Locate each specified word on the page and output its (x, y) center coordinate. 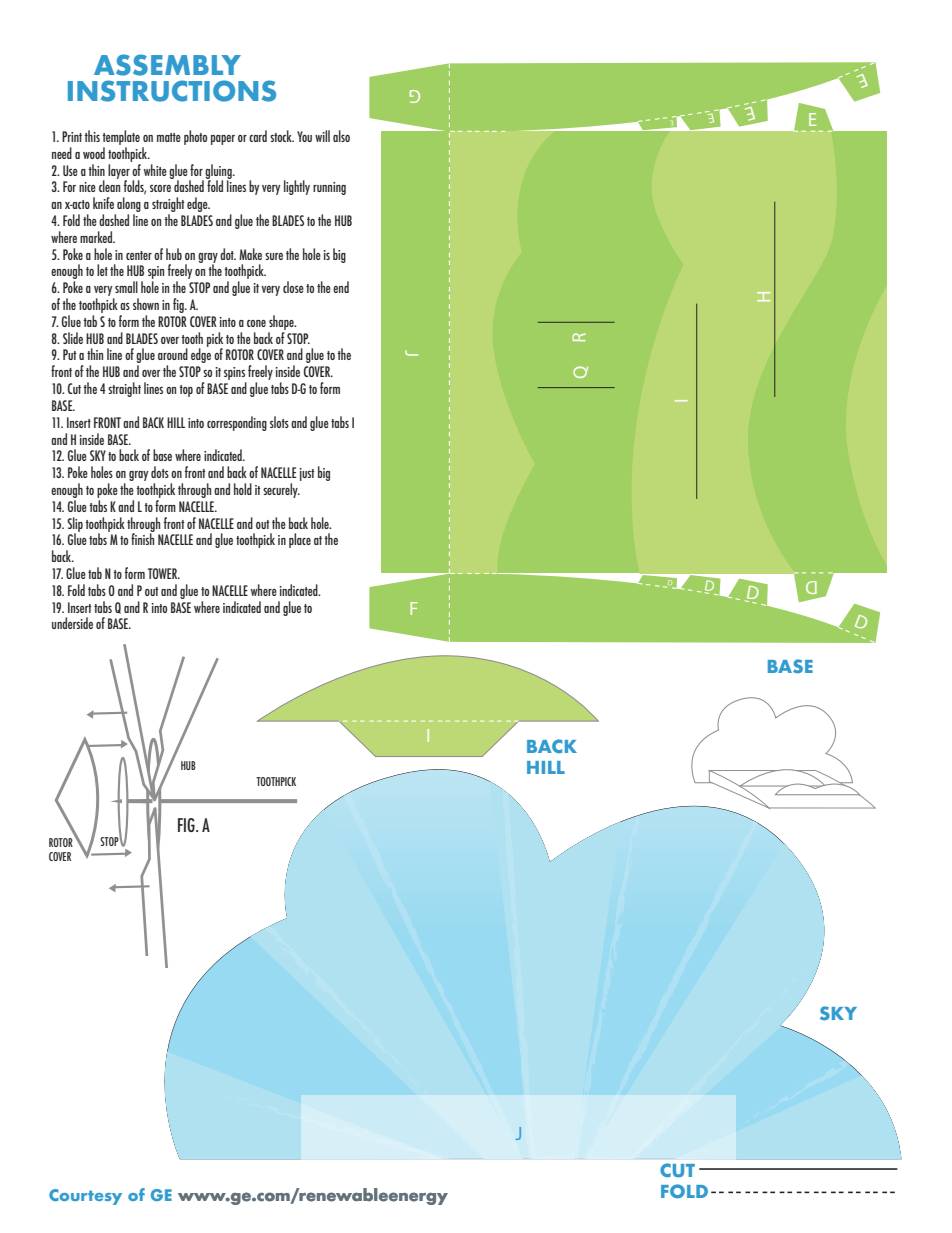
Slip (75, 525)
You (304, 136)
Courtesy (85, 1197)
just (307, 474)
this (92, 136)
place (300, 540)
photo (195, 137)
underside (72, 623)
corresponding (237, 423)
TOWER (164, 573)
